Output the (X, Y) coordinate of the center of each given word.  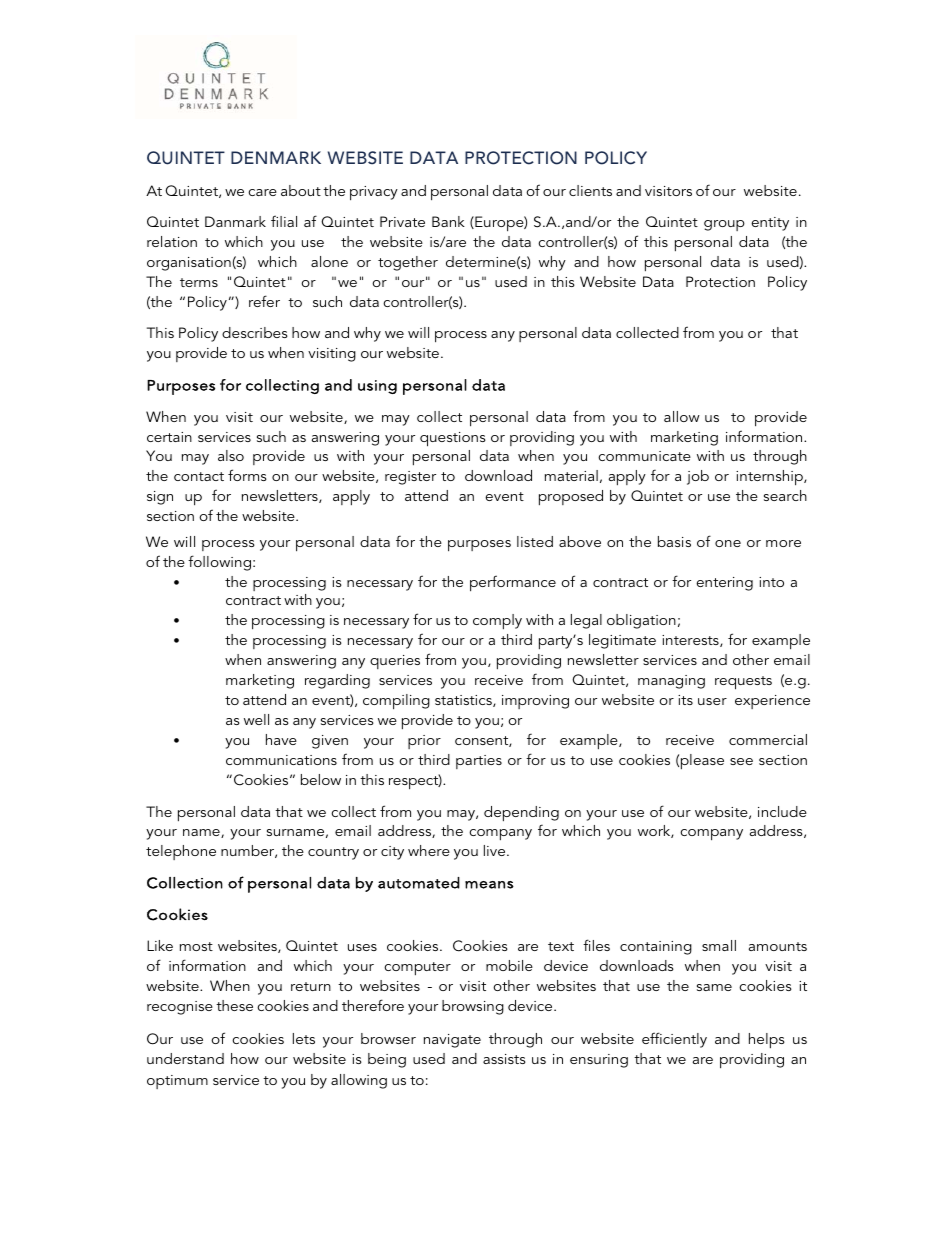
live (496, 850)
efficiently (674, 1040)
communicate (644, 456)
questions (453, 439)
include (782, 811)
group (724, 225)
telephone (181, 852)
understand (185, 1058)
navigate (452, 1041)
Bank (448, 221)
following (219, 563)
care (262, 192)
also (231, 455)
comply (497, 621)
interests (691, 641)
